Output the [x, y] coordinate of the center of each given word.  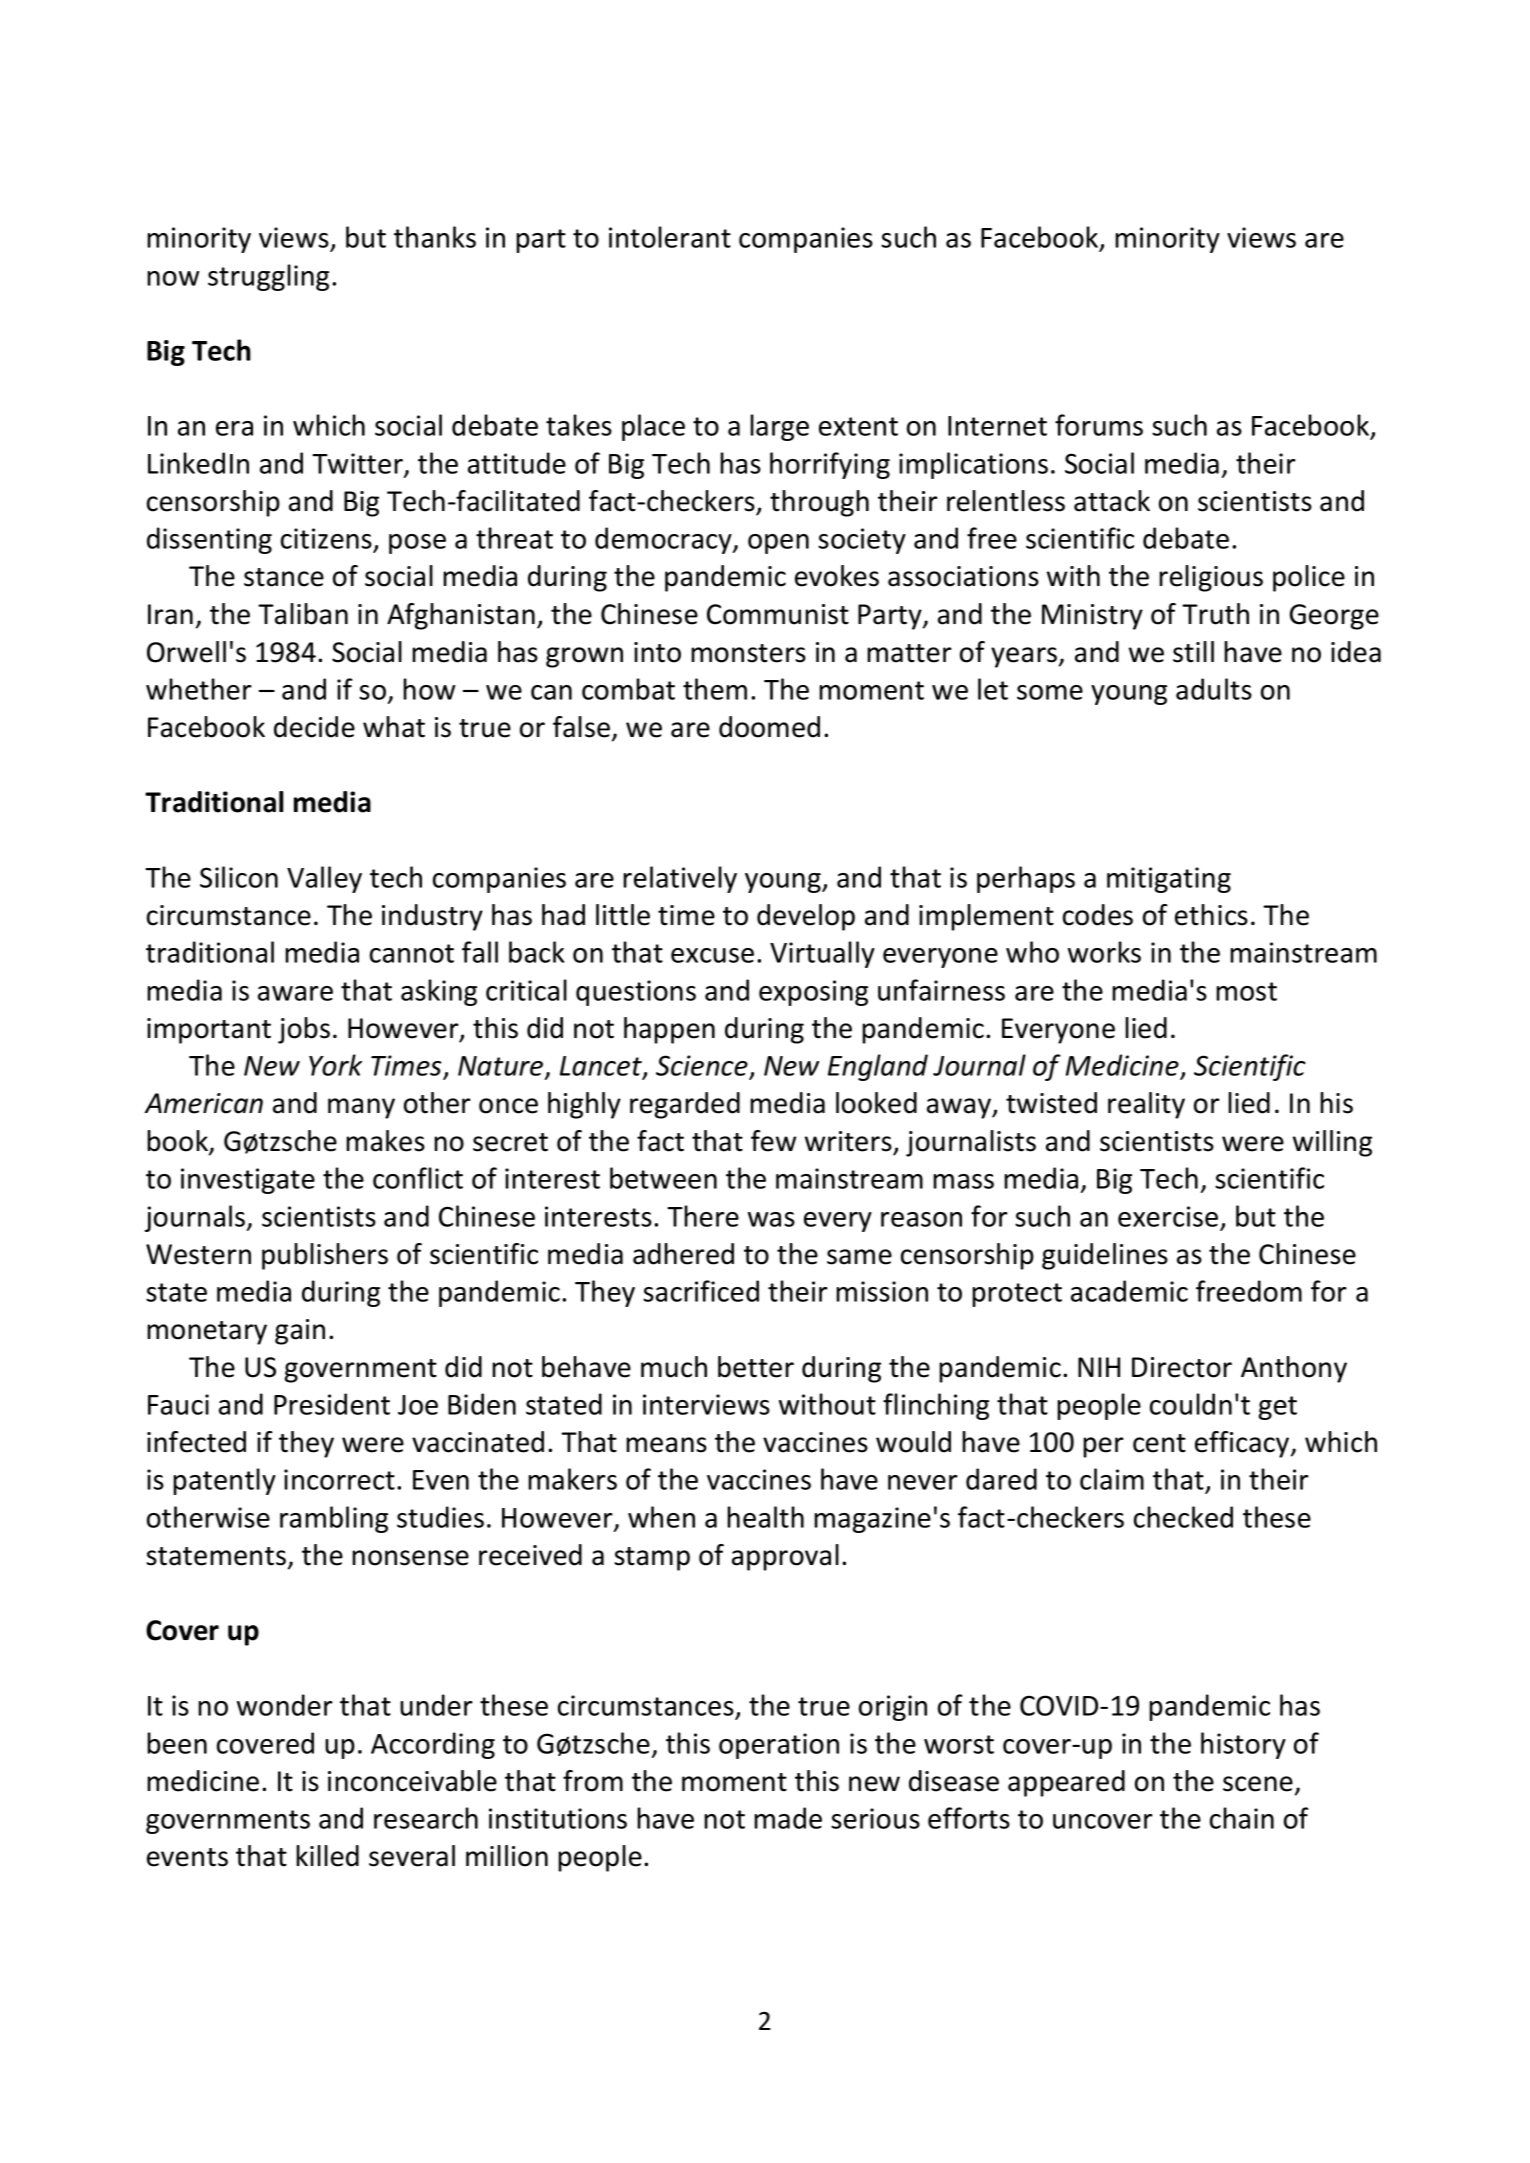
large [779, 427]
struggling [268, 277]
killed [327, 1856]
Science [703, 1067]
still [1193, 652]
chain [1242, 1818]
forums [1099, 425]
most [1246, 991]
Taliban [303, 614]
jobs [304, 1030]
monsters [748, 653]
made [788, 1818]
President [332, 1404]
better [756, 1367]
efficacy [1243, 1444]
